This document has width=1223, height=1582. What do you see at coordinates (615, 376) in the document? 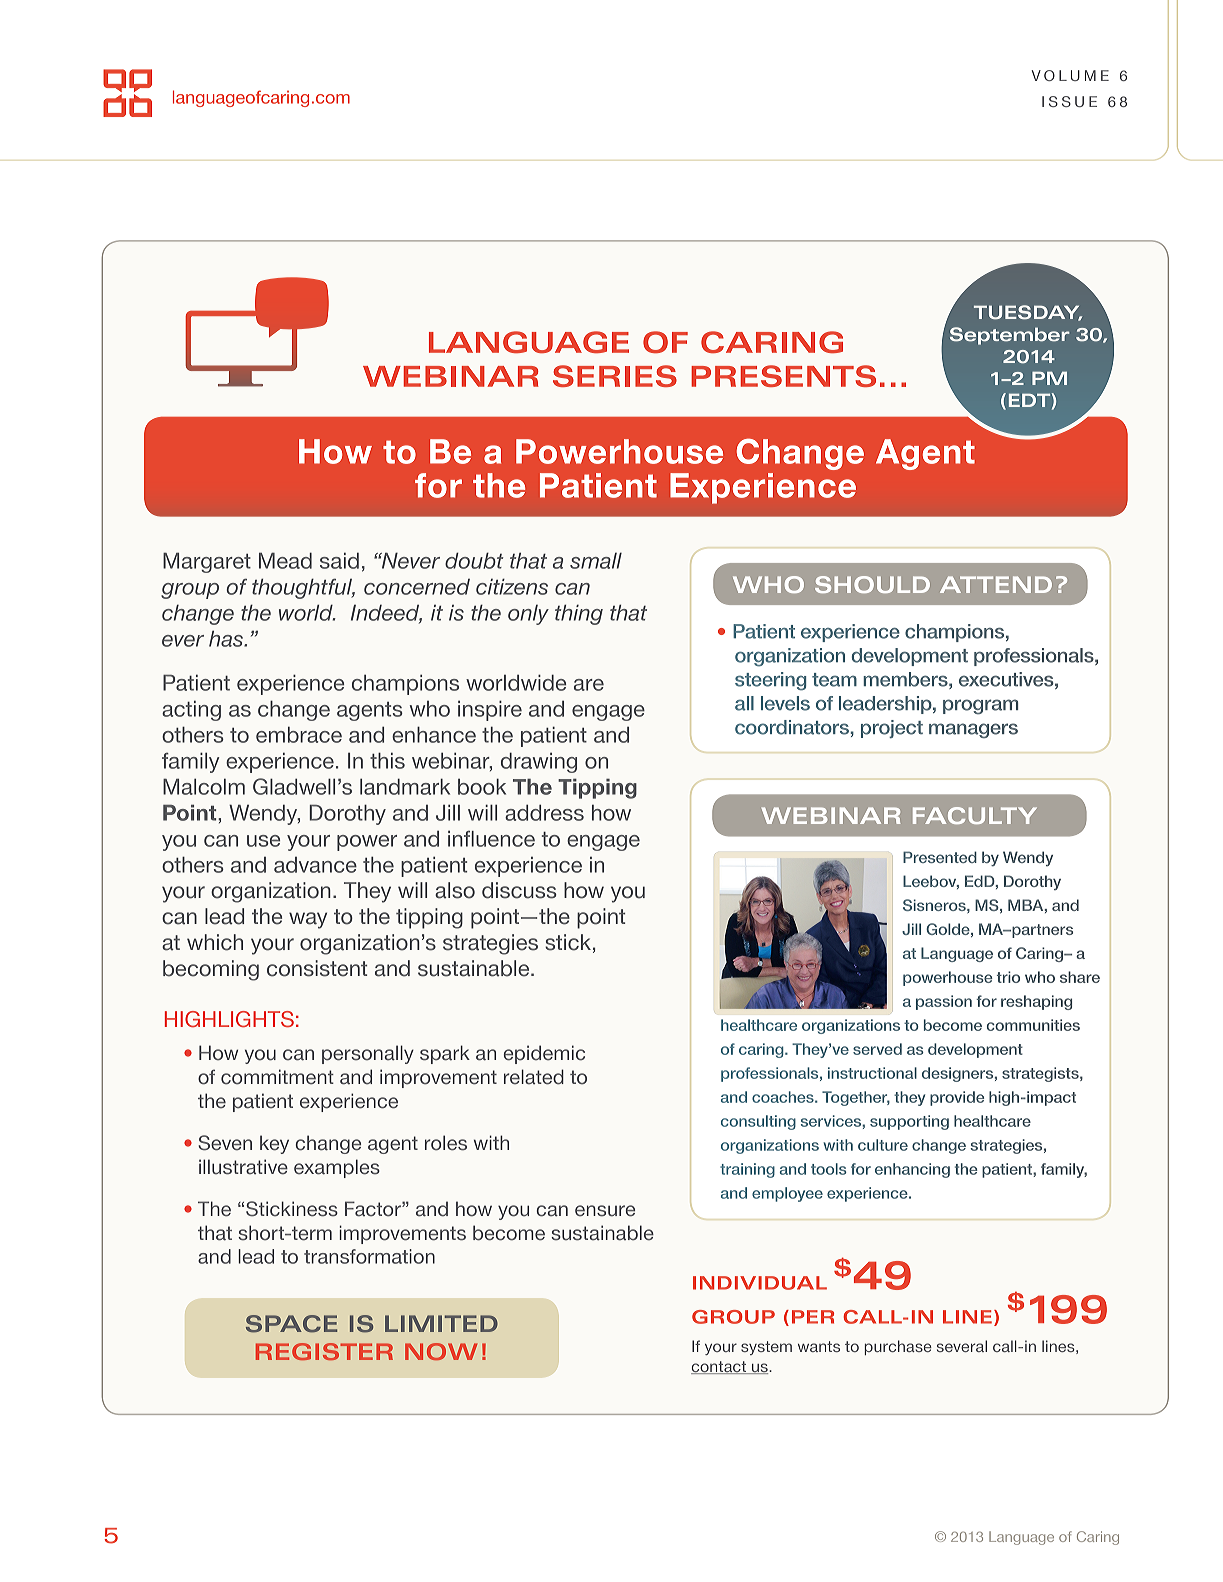
I see `SERIES` at bounding box center [615, 376].
